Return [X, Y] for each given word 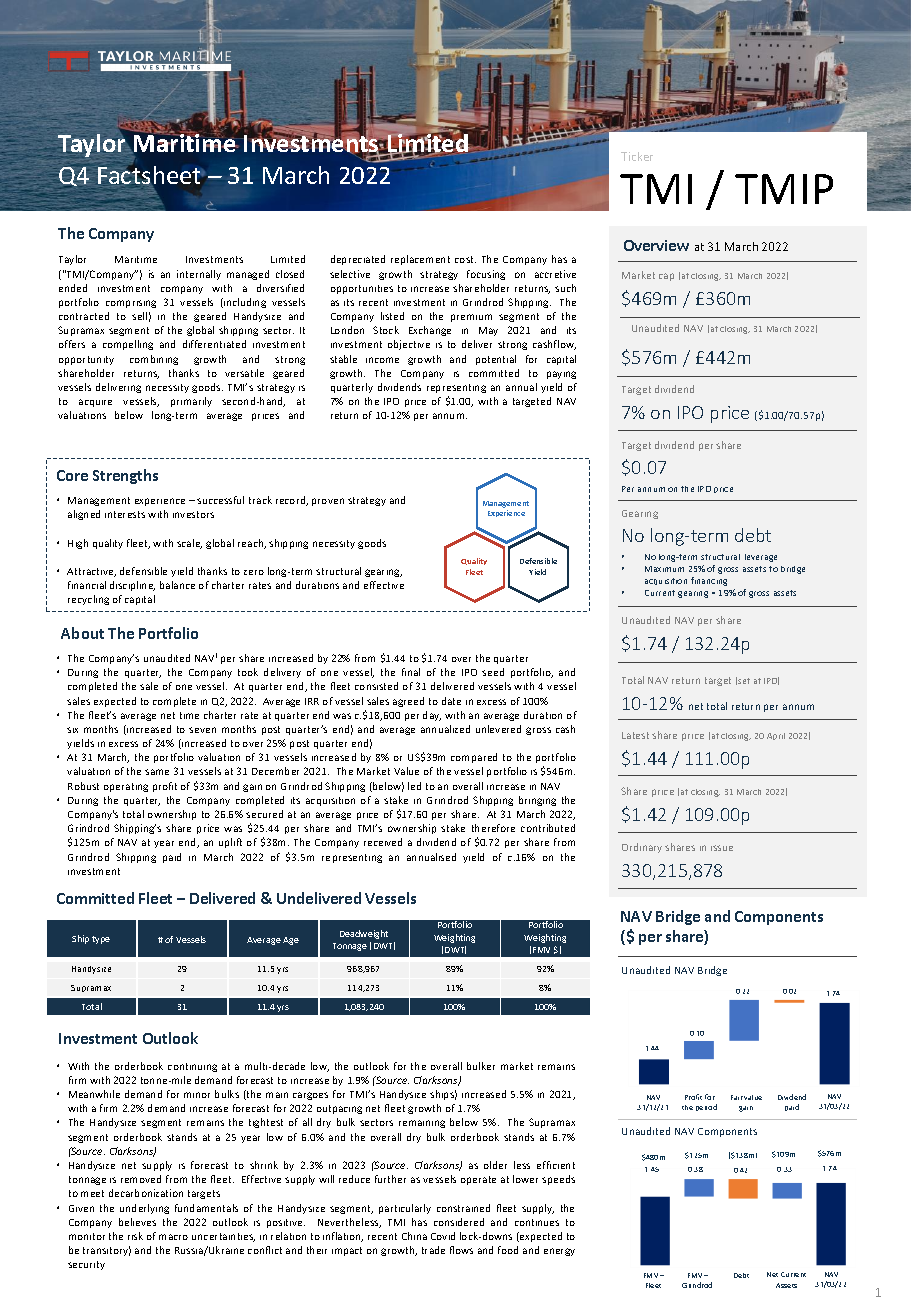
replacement [420, 260]
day [432, 716]
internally [199, 275]
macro [173, 1237]
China [414, 1236]
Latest [635, 735]
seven [202, 730]
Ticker [637, 156]
